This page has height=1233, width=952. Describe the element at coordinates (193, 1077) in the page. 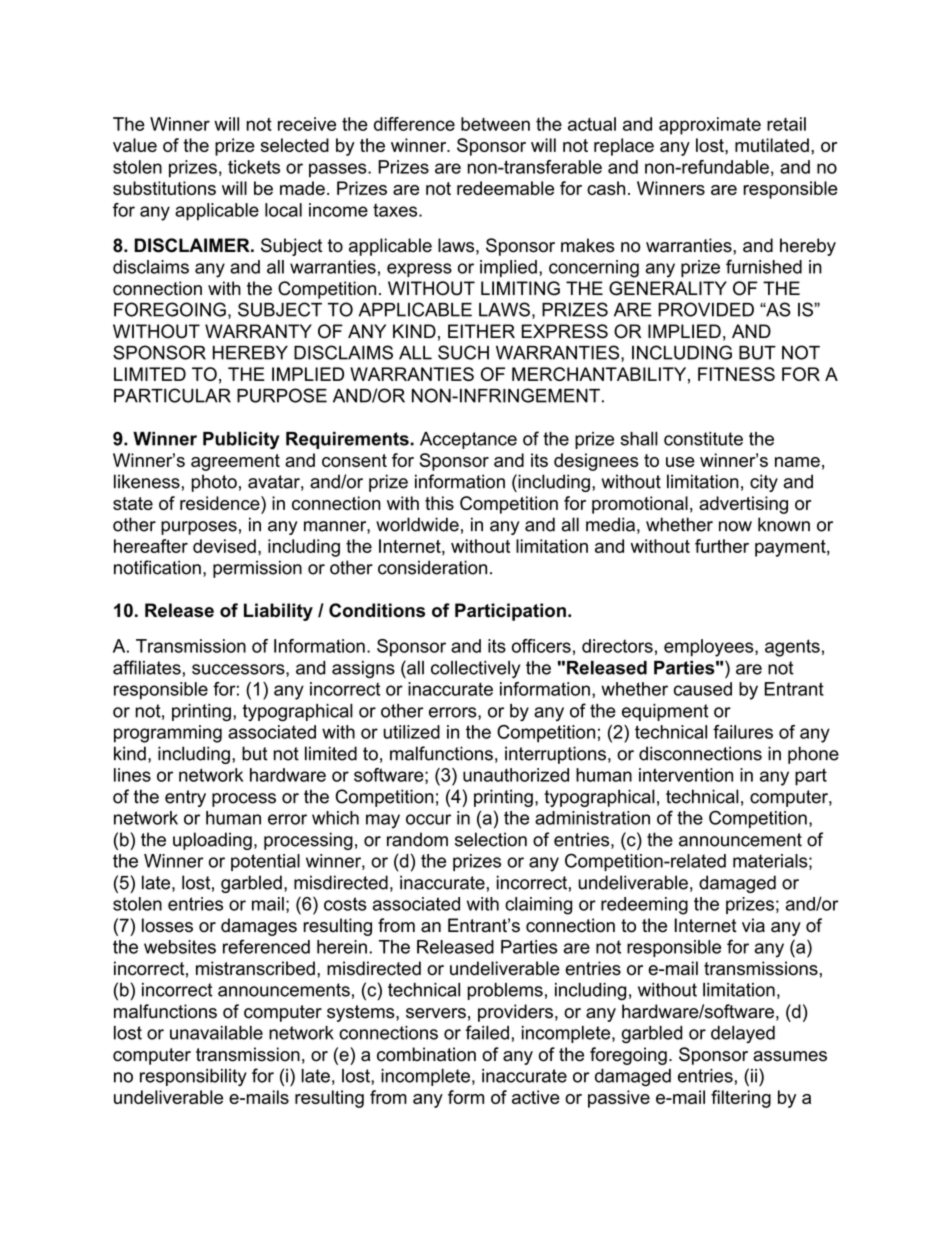

I see `responsibility` at that location.
